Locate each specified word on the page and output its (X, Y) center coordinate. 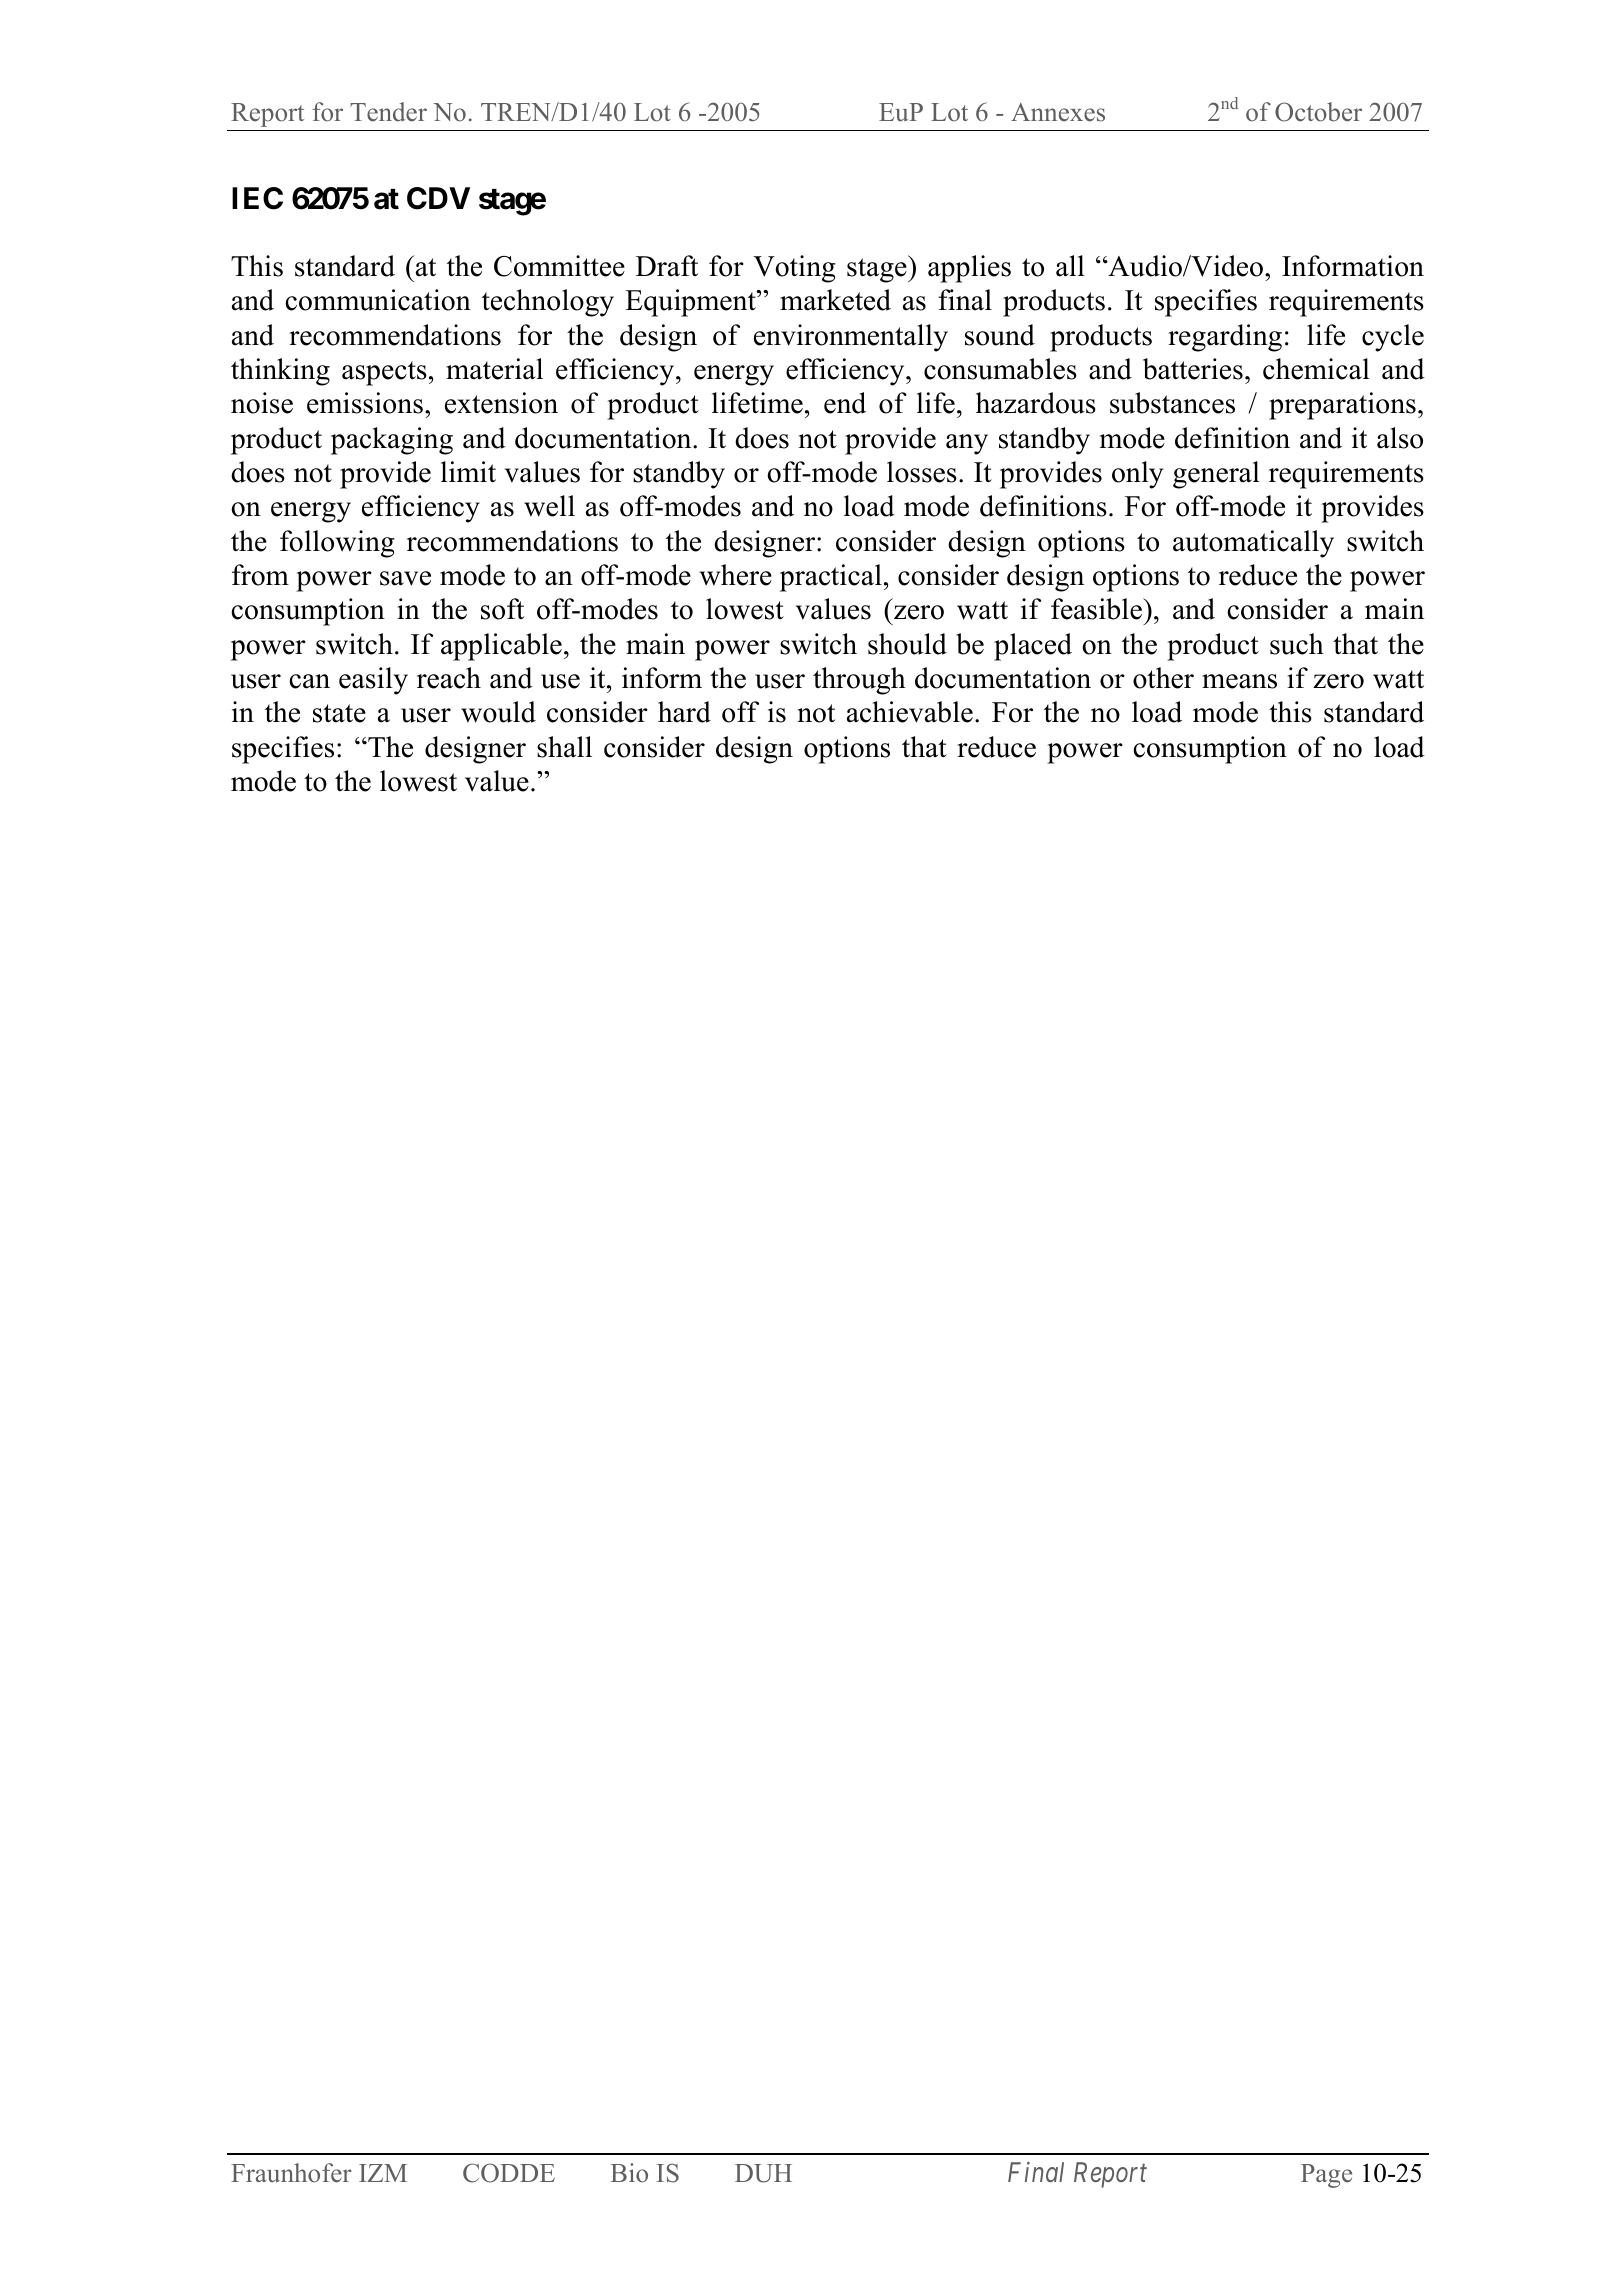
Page (1326, 2176)
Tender (388, 112)
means (1239, 681)
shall (564, 747)
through (859, 681)
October (1318, 112)
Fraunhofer (291, 2173)
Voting (794, 269)
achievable (910, 712)
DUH (763, 2173)
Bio (629, 2173)
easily (373, 681)
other (1163, 678)
